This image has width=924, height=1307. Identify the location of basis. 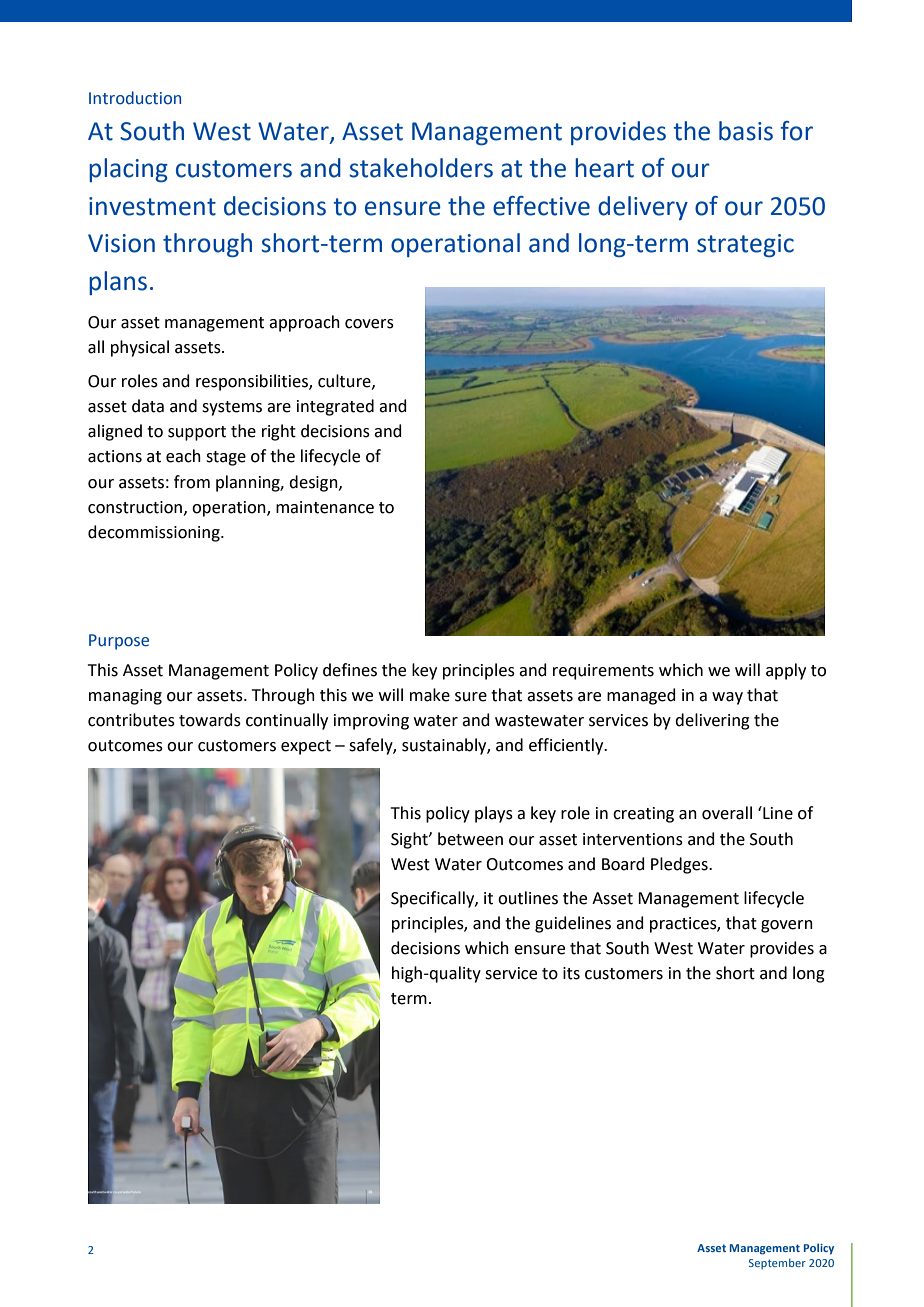
(746, 131).
